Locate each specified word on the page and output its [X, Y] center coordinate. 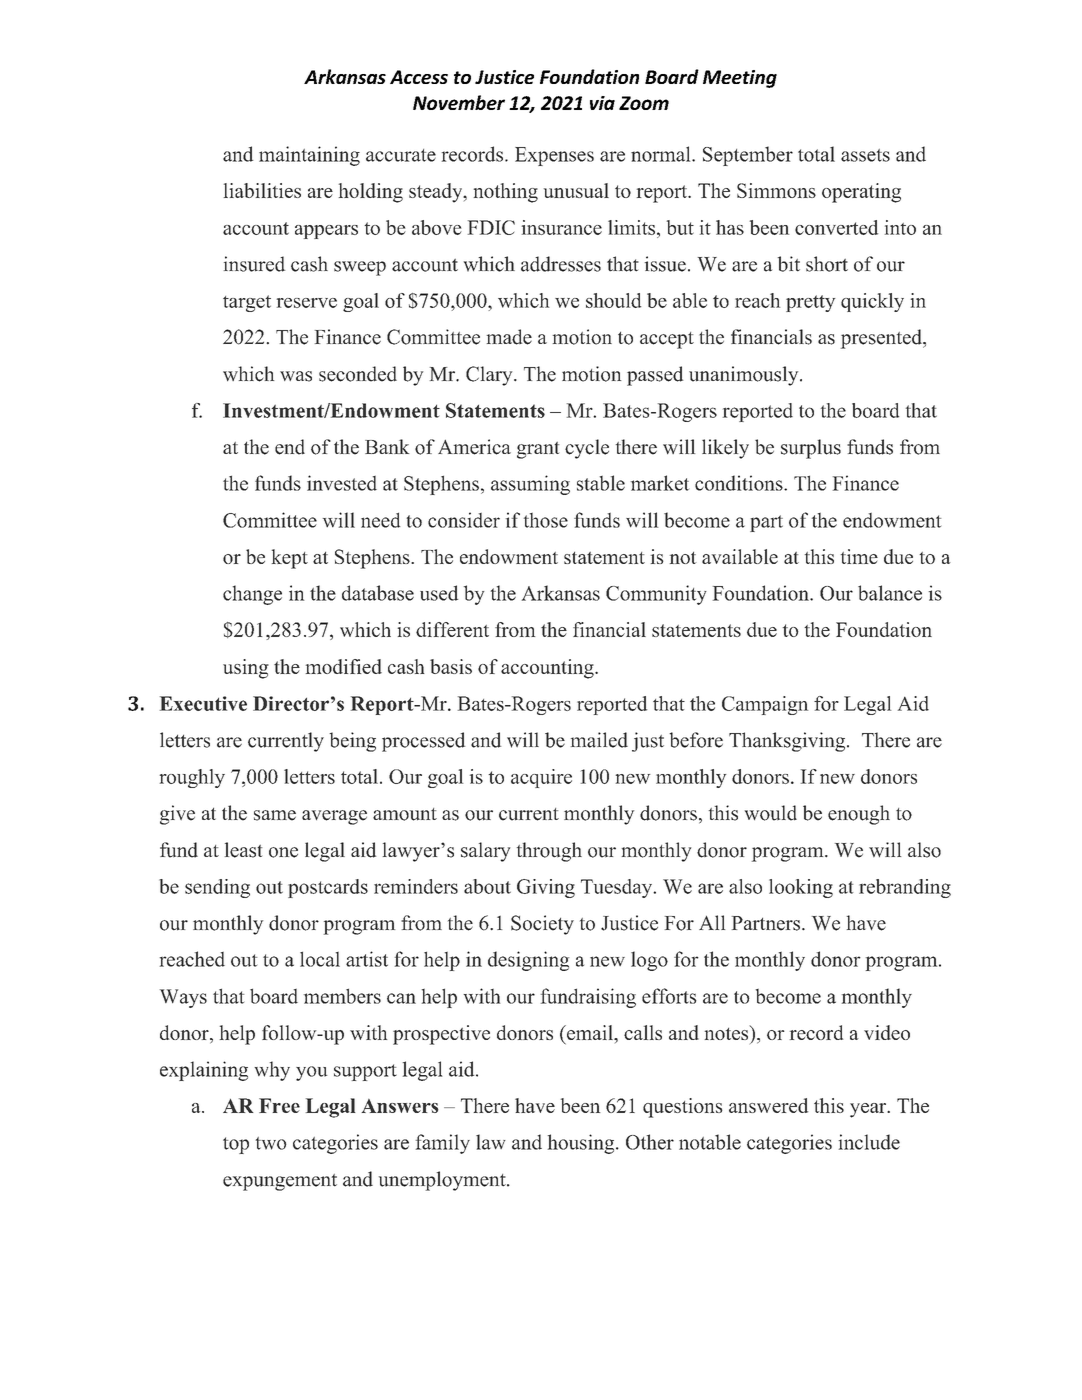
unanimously [745, 376]
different [452, 629]
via [602, 103]
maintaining [309, 156]
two [271, 1143]
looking [801, 888]
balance [890, 593]
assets [865, 155]
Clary [490, 376]
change [252, 595]
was [296, 376]
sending [217, 888]
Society [542, 925]
